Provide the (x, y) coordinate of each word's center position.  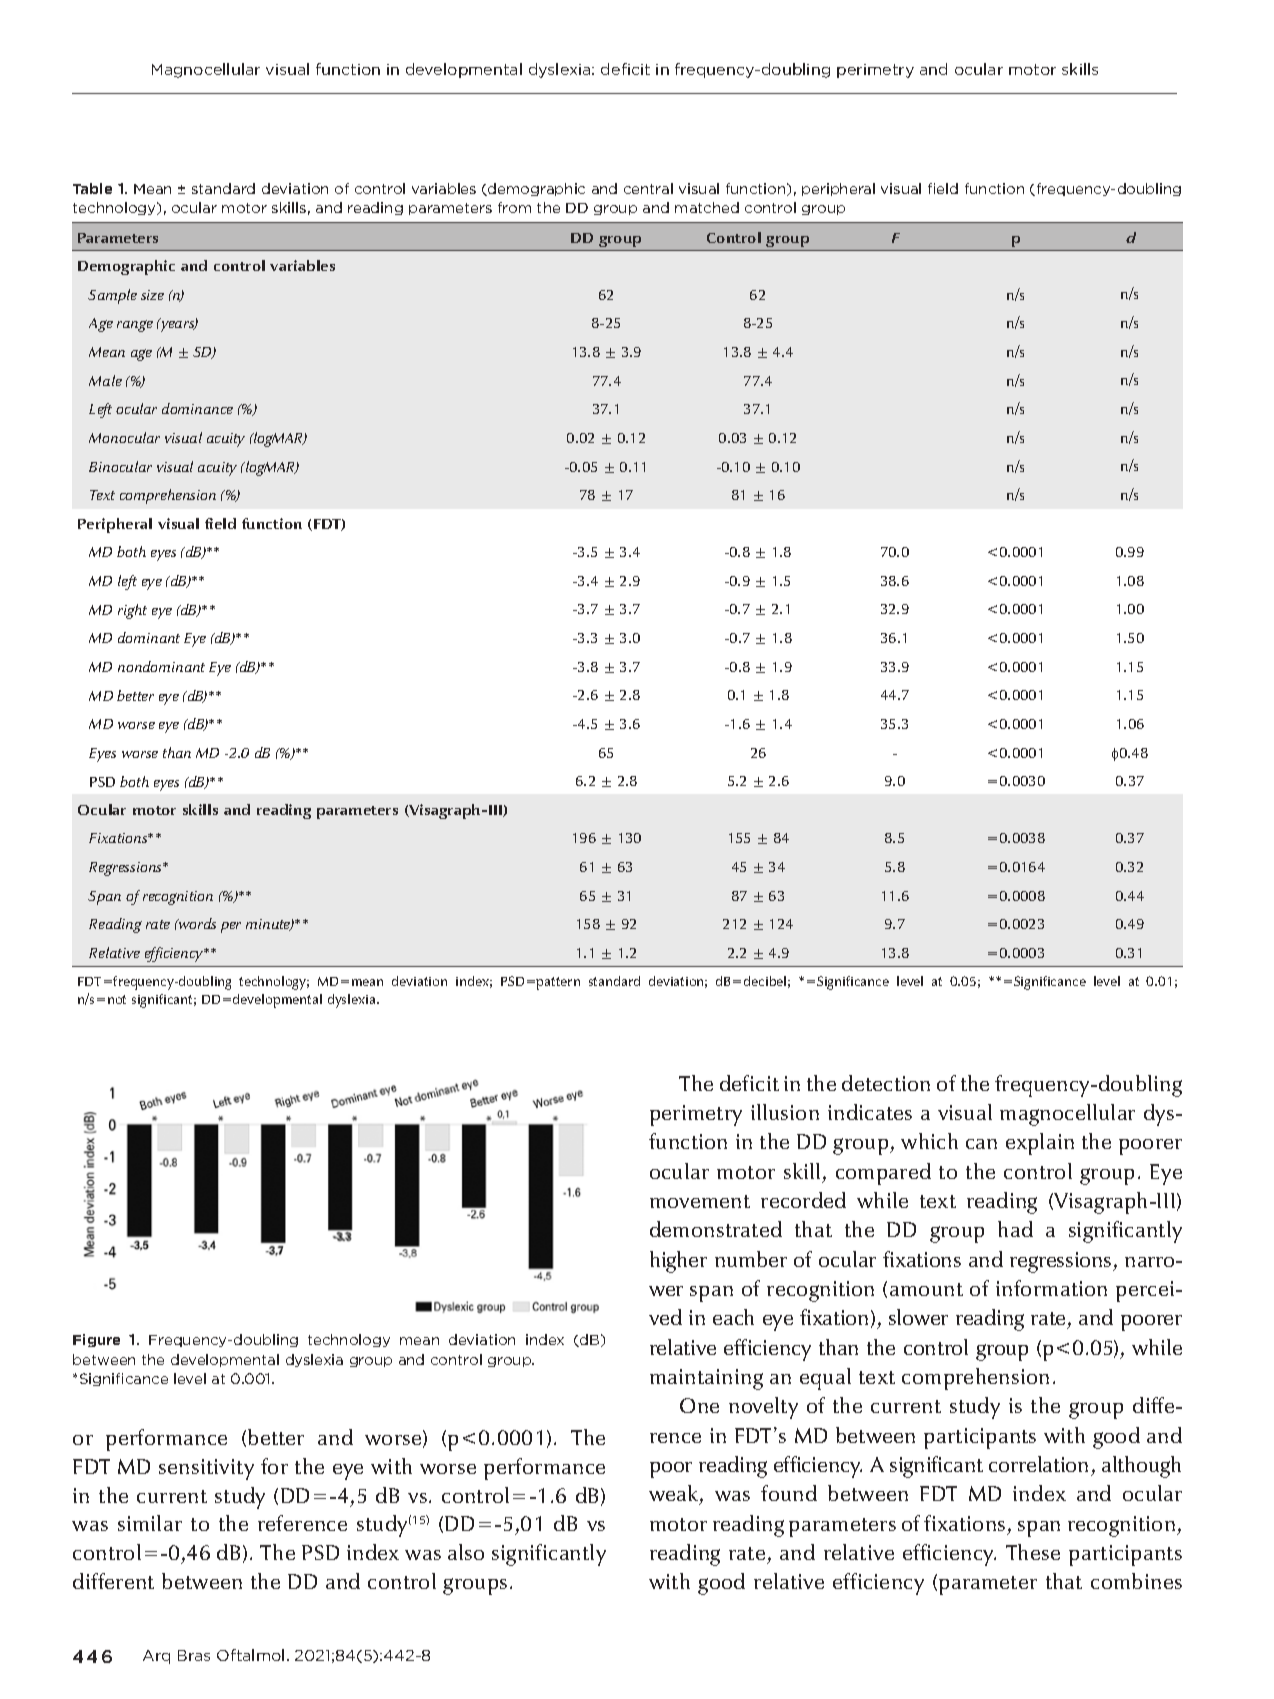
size (152, 295)
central (648, 188)
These (1033, 1552)
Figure (96, 1340)
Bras (194, 1655)
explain (1040, 1144)
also (466, 1552)
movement (700, 1201)
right (132, 611)
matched (707, 207)
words (196, 923)
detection (886, 1083)
